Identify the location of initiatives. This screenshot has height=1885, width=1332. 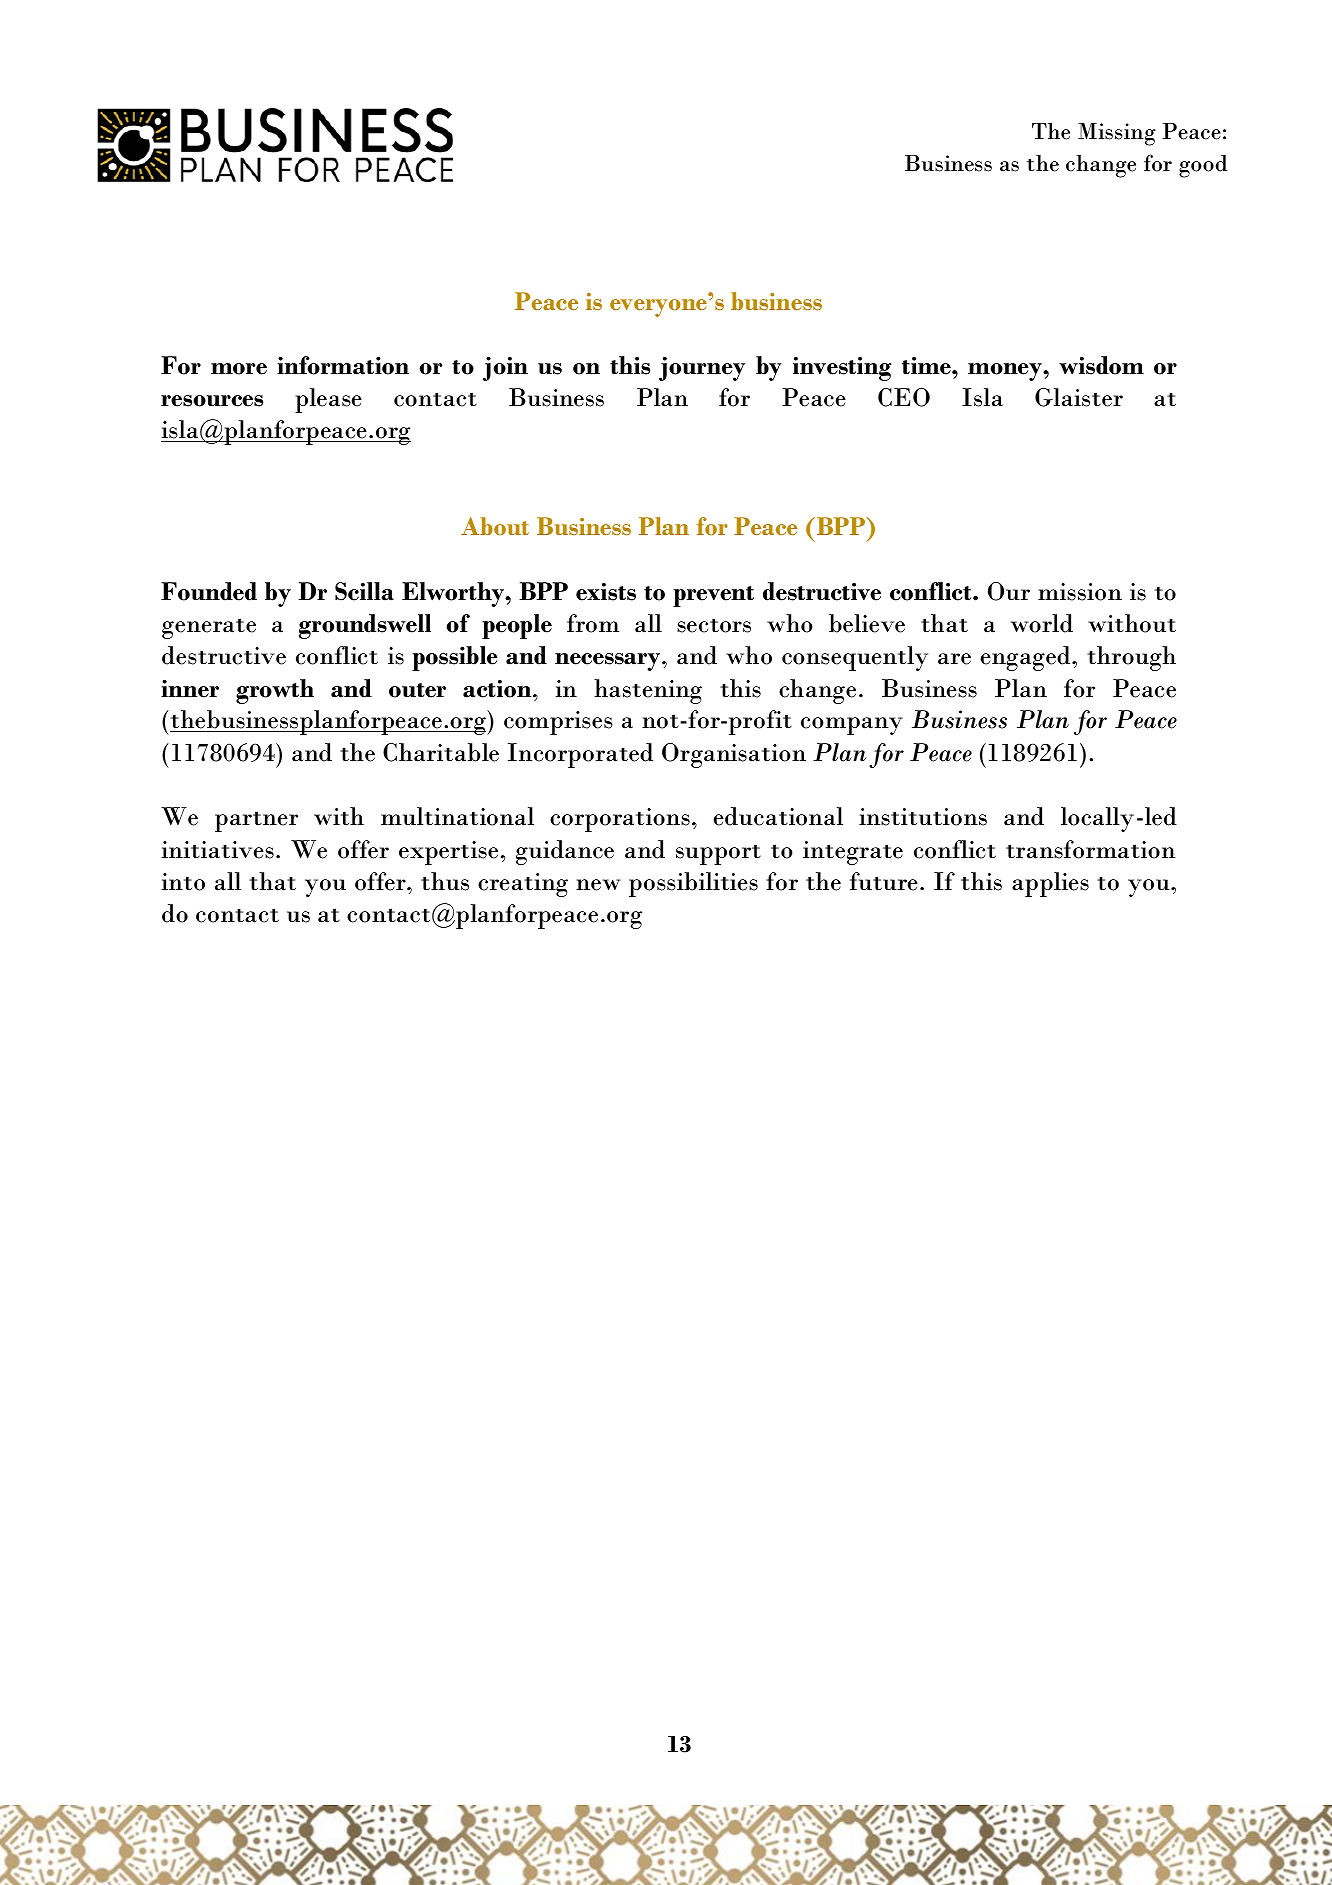
(218, 850).
